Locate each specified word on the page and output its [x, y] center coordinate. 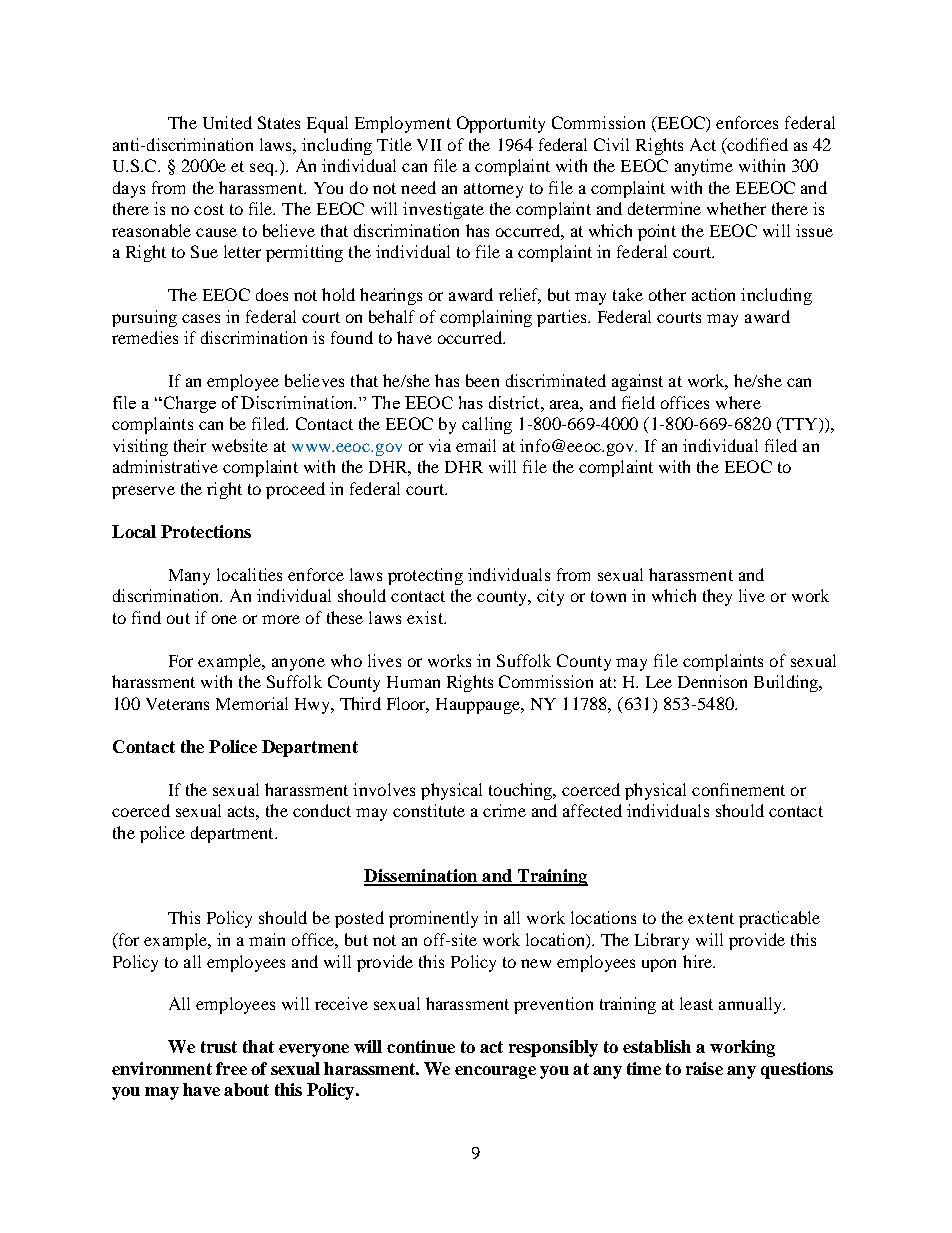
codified [756, 146]
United [227, 122]
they [717, 597]
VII [429, 145]
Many [189, 577]
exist [426, 617]
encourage [495, 1072]
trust [219, 1047]
